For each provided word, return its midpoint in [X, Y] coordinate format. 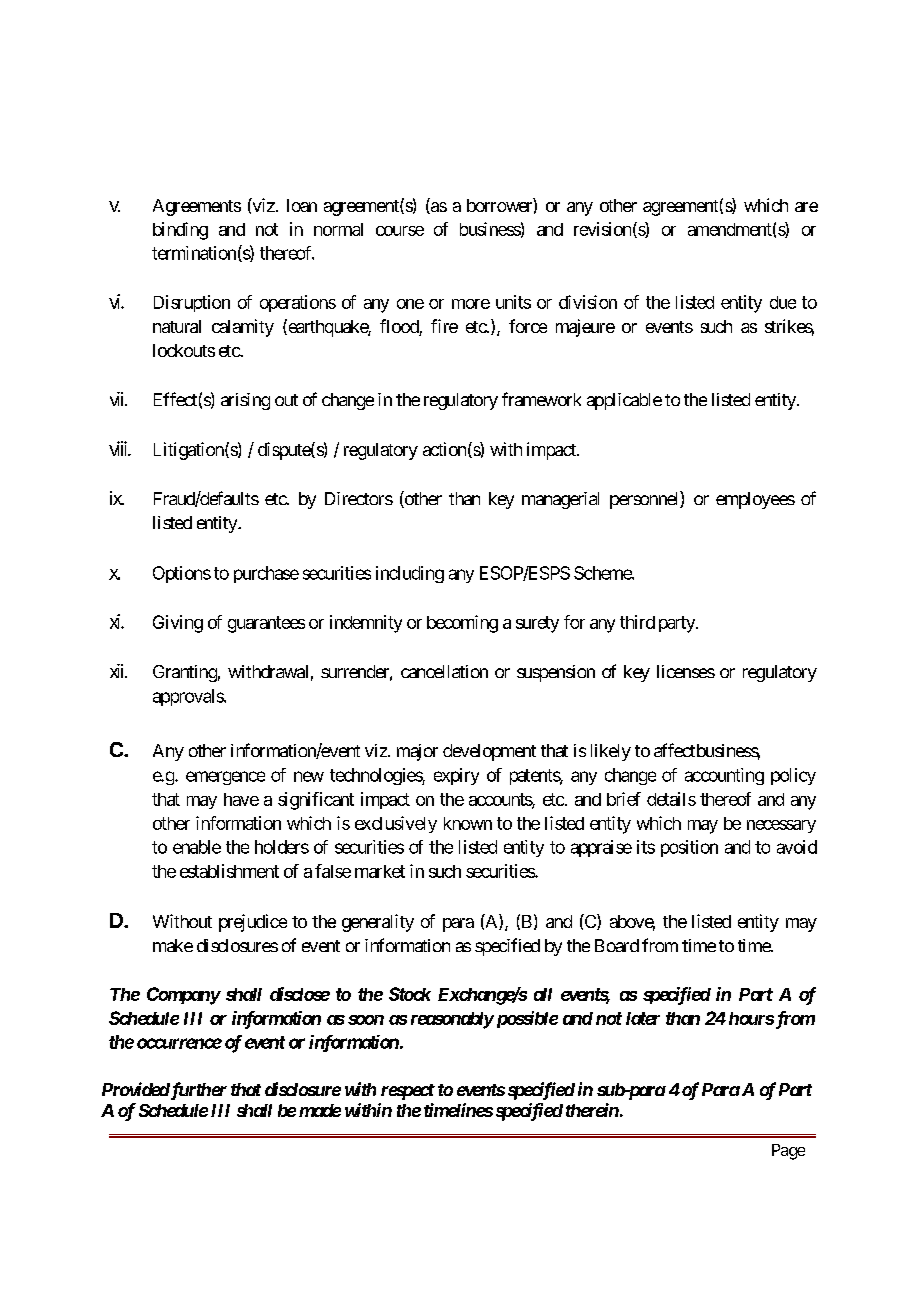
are [806, 207]
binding [180, 231]
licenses [686, 671]
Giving [178, 624]
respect [408, 1092]
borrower [500, 205]
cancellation [444, 671]
